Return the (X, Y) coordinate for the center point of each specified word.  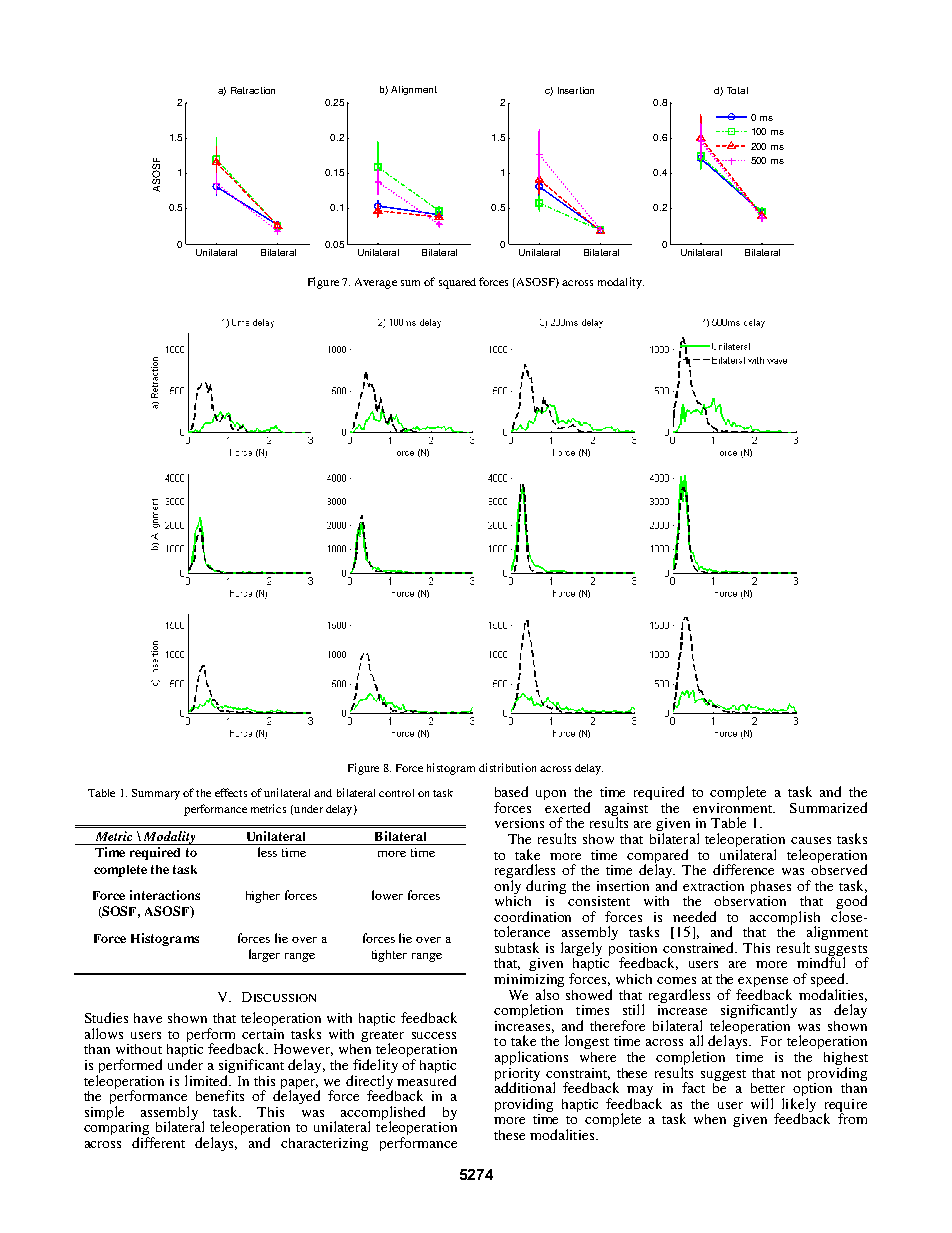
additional (525, 1086)
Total (737, 90)
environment (734, 808)
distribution (507, 767)
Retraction (253, 90)
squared (457, 283)
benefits (220, 1095)
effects (231, 792)
